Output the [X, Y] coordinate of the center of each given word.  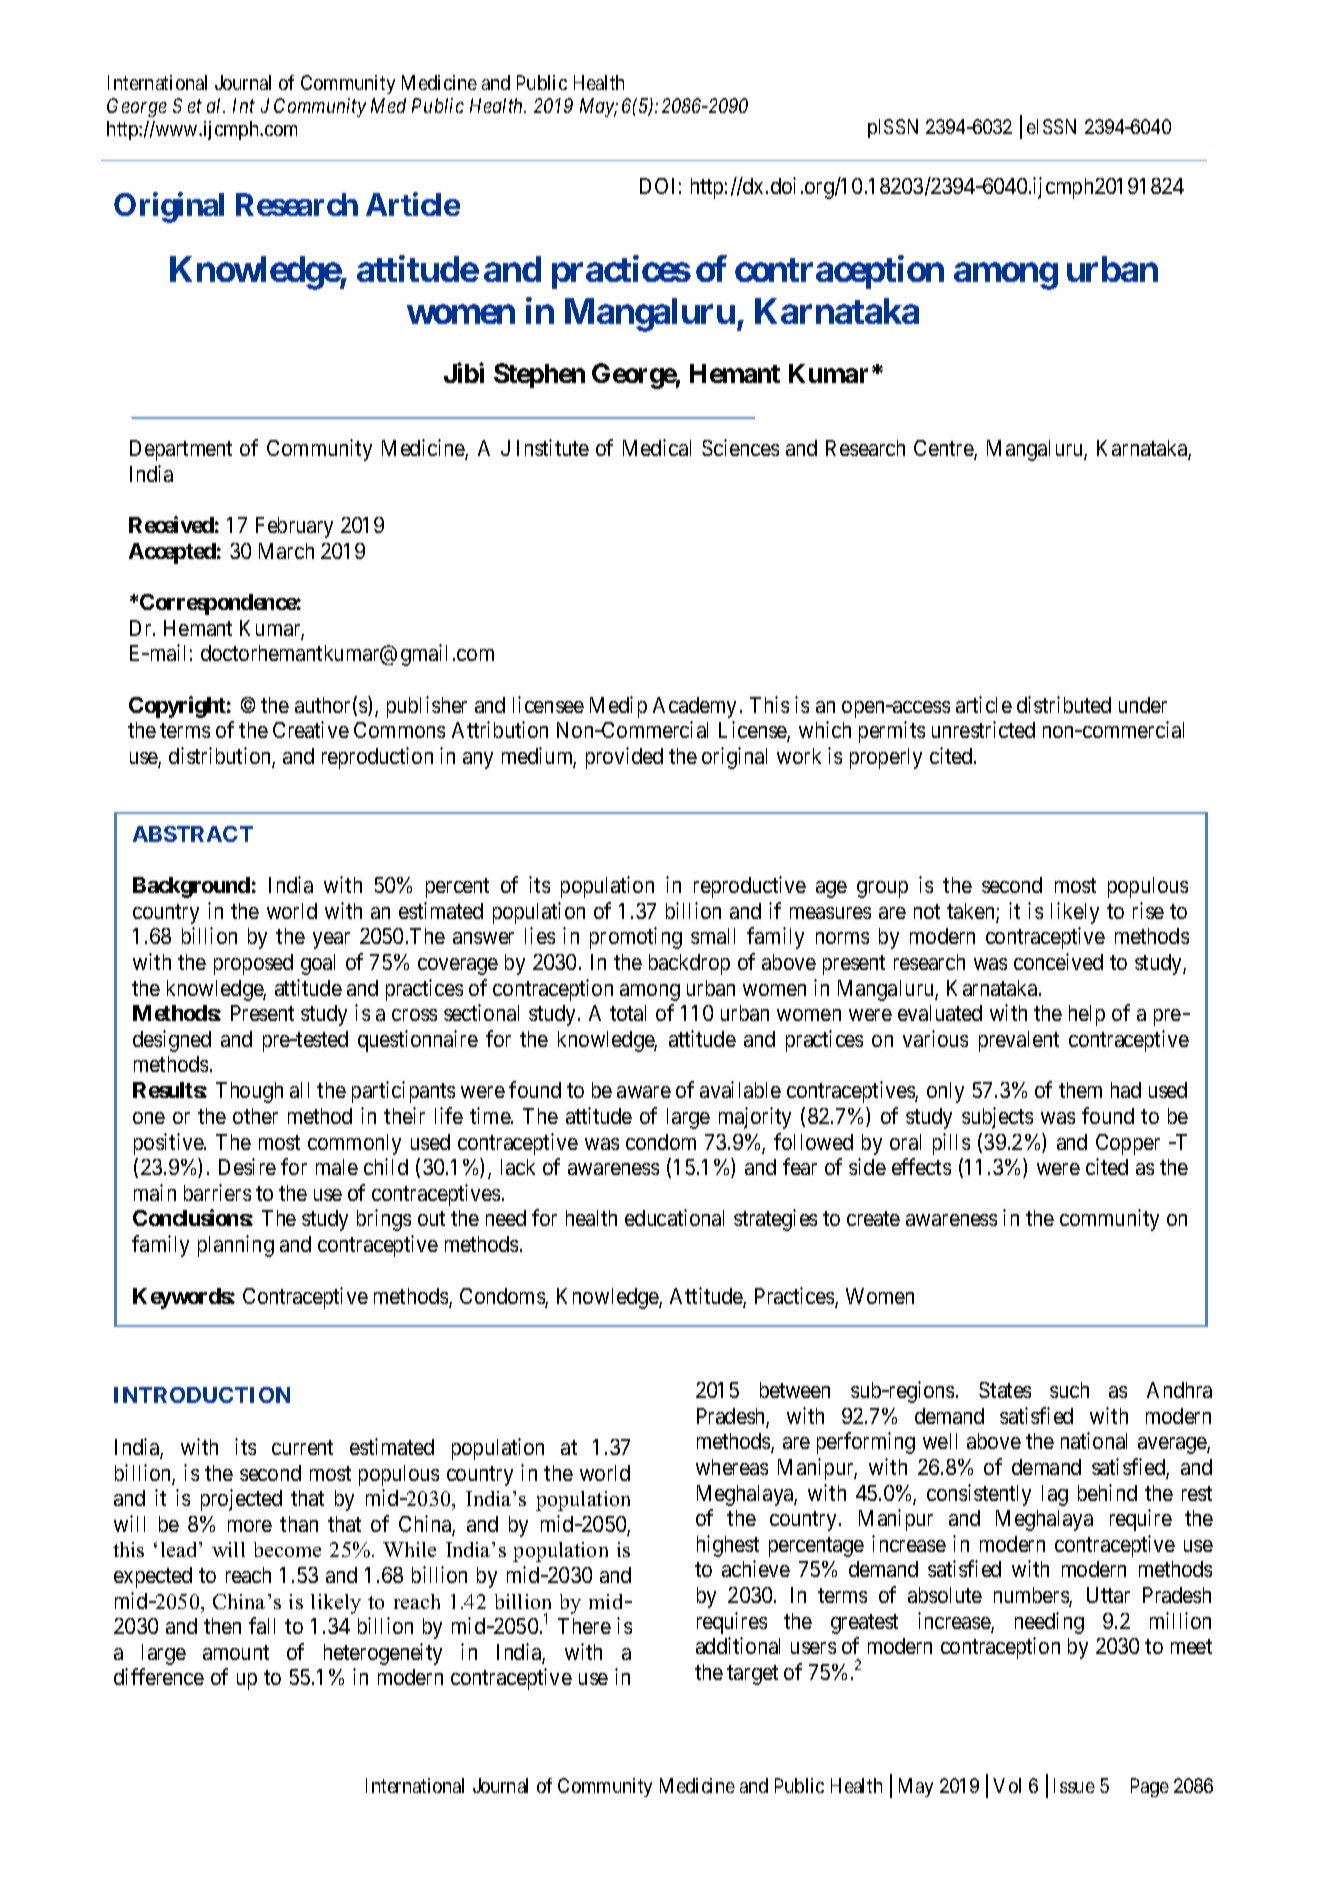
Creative [311, 729]
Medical [657, 447]
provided [624, 758]
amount [236, 1652]
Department [181, 450]
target [752, 1675]
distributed [1064, 704]
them [1080, 1090]
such [1069, 1390]
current [302, 1447]
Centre [944, 449]
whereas [732, 1467]
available [740, 1089]
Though [249, 1092]
